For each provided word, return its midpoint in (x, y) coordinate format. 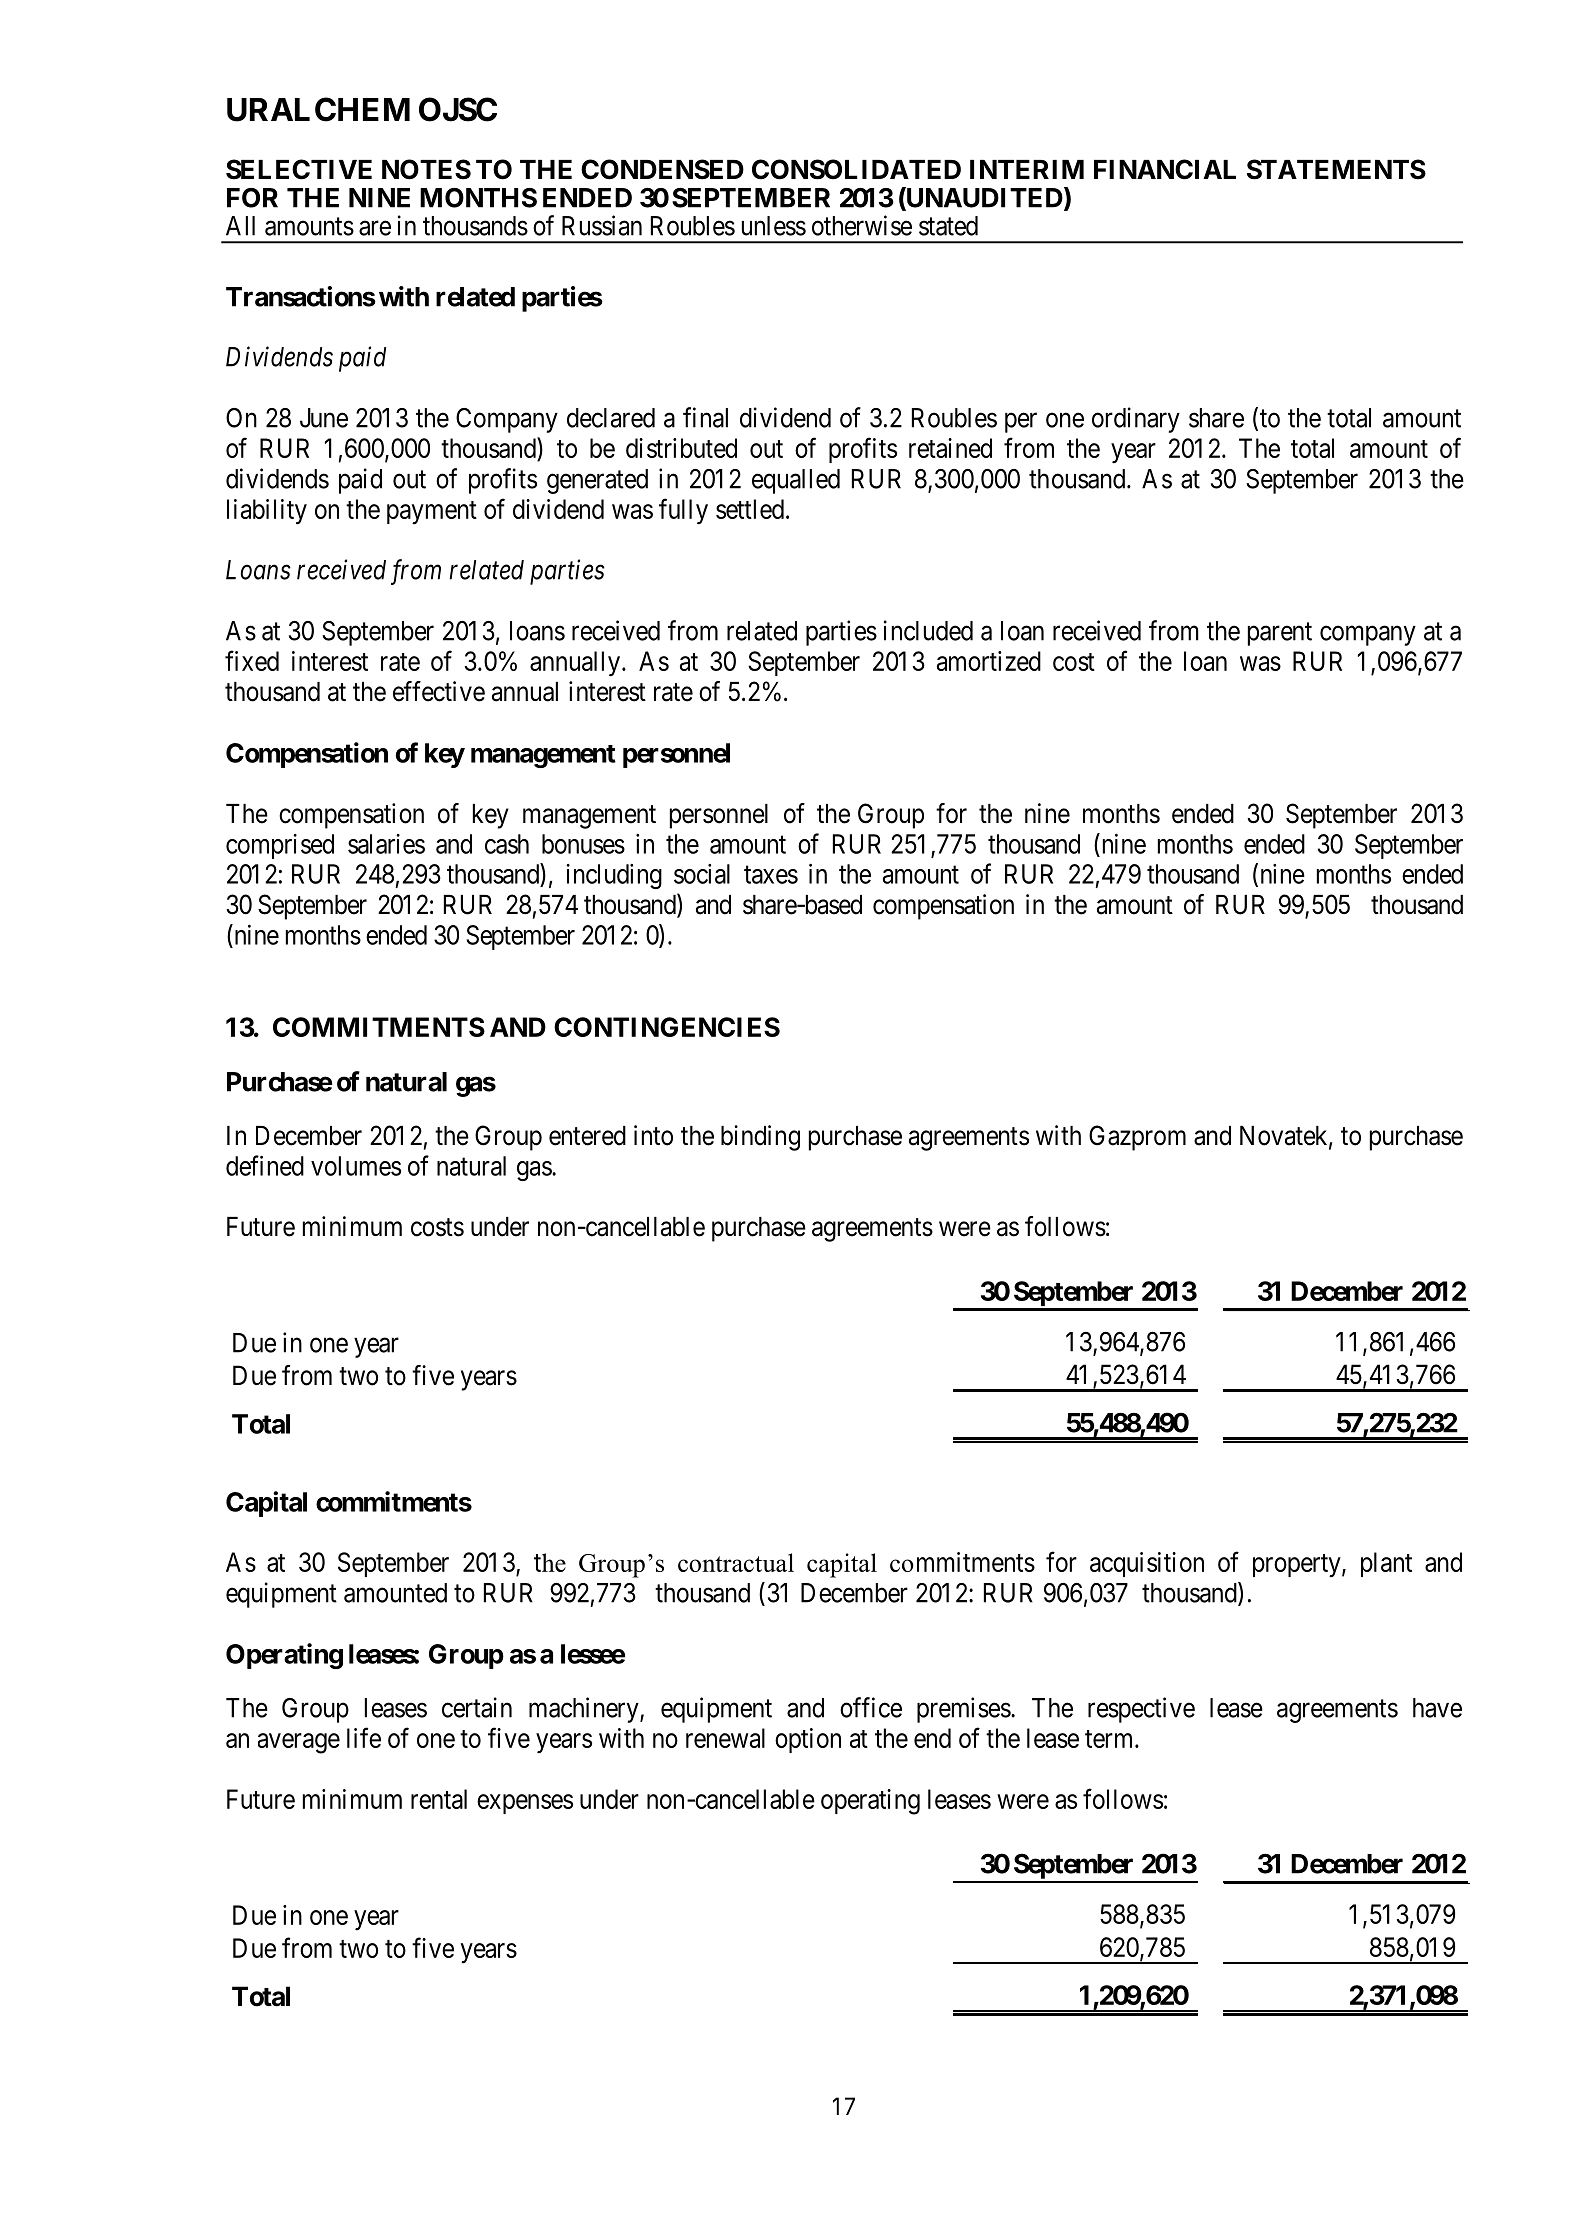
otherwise (862, 225)
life (364, 1737)
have (1437, 1708)
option (808, 1740)
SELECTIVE (299, 169)
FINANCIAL (1165, 169)
